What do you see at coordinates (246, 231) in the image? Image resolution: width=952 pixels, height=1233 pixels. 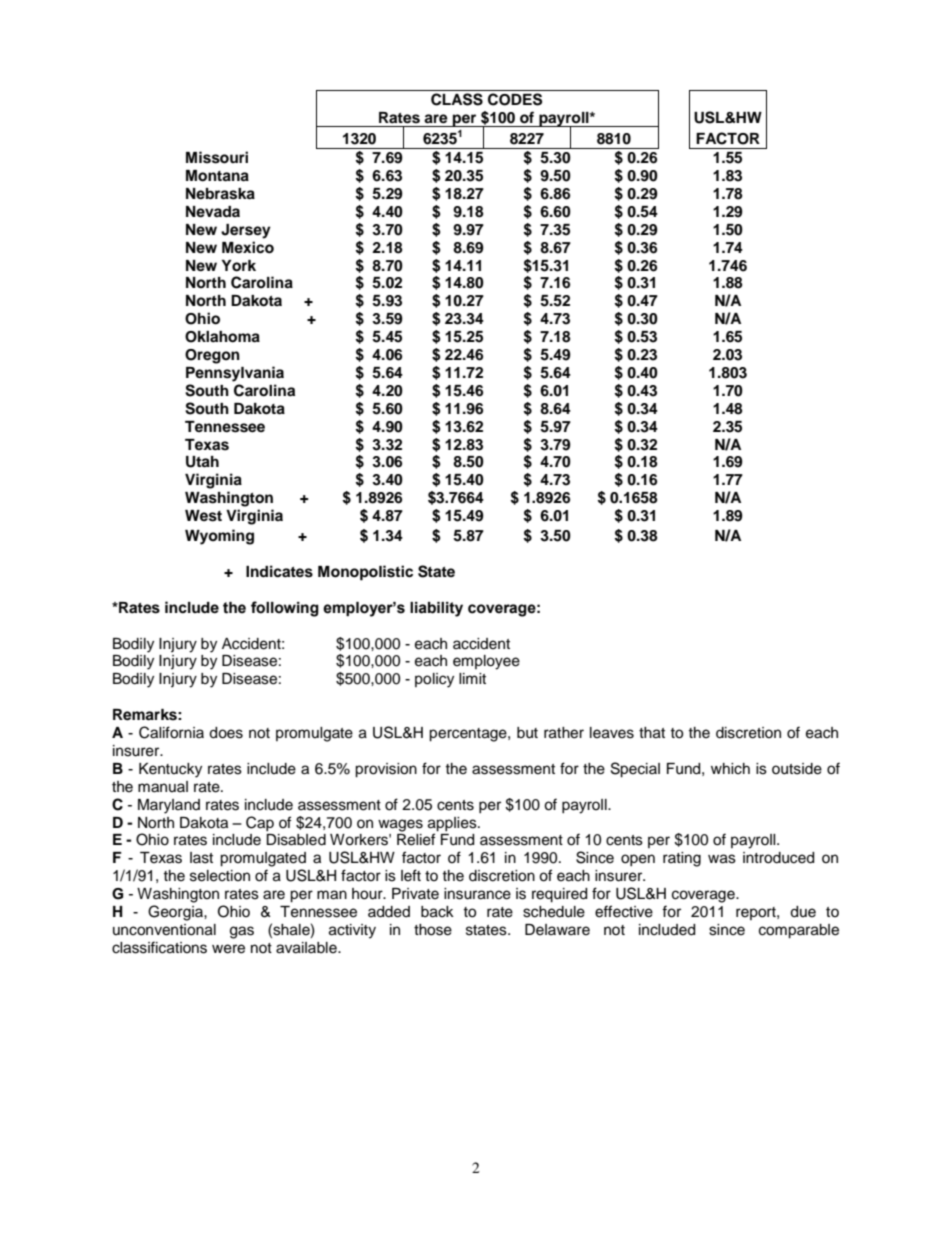 I see `Jersey` at bounding box center [246, 231].
